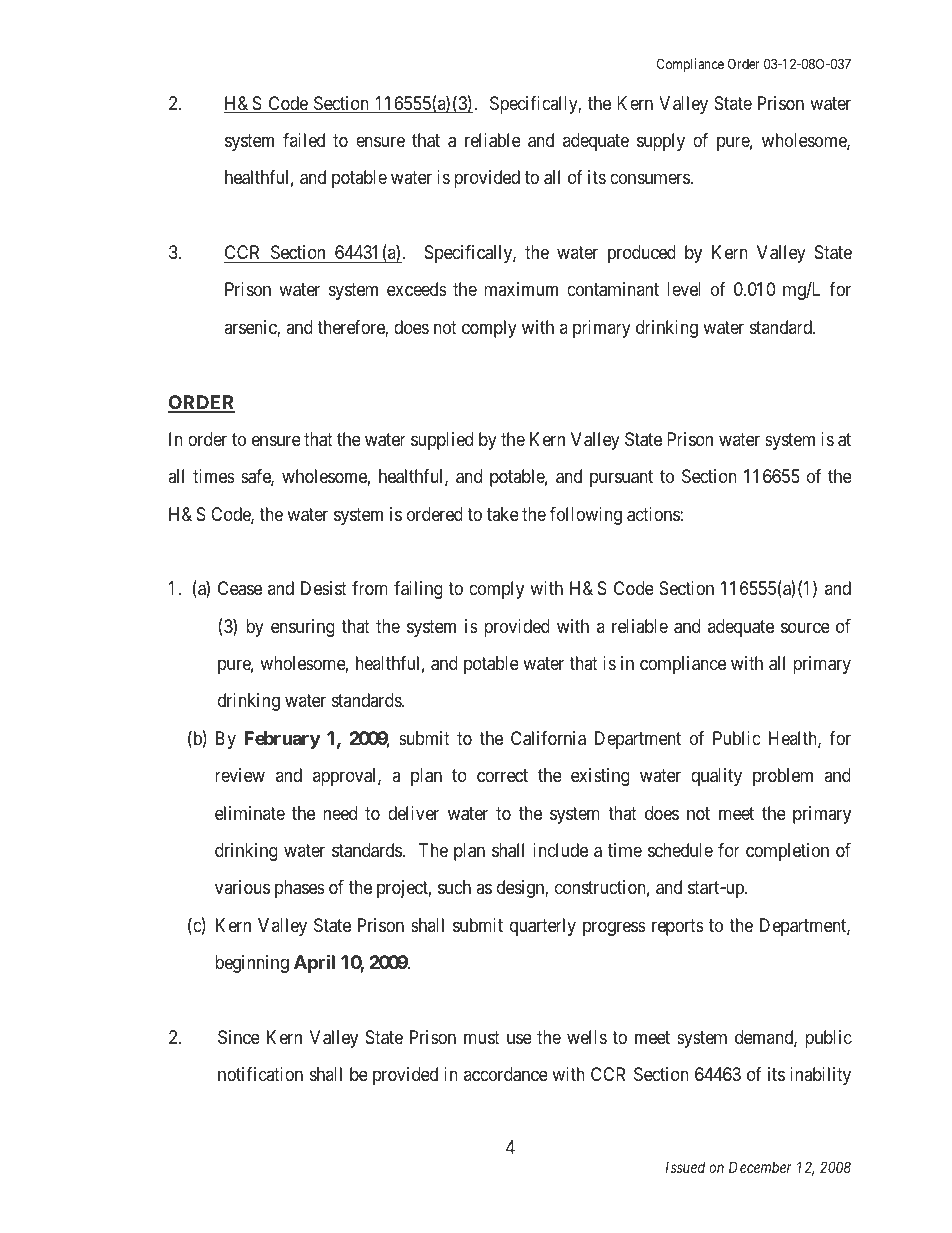  Describe the element at coordinates (650, 179) in the document. I see `consumers` at that location.
